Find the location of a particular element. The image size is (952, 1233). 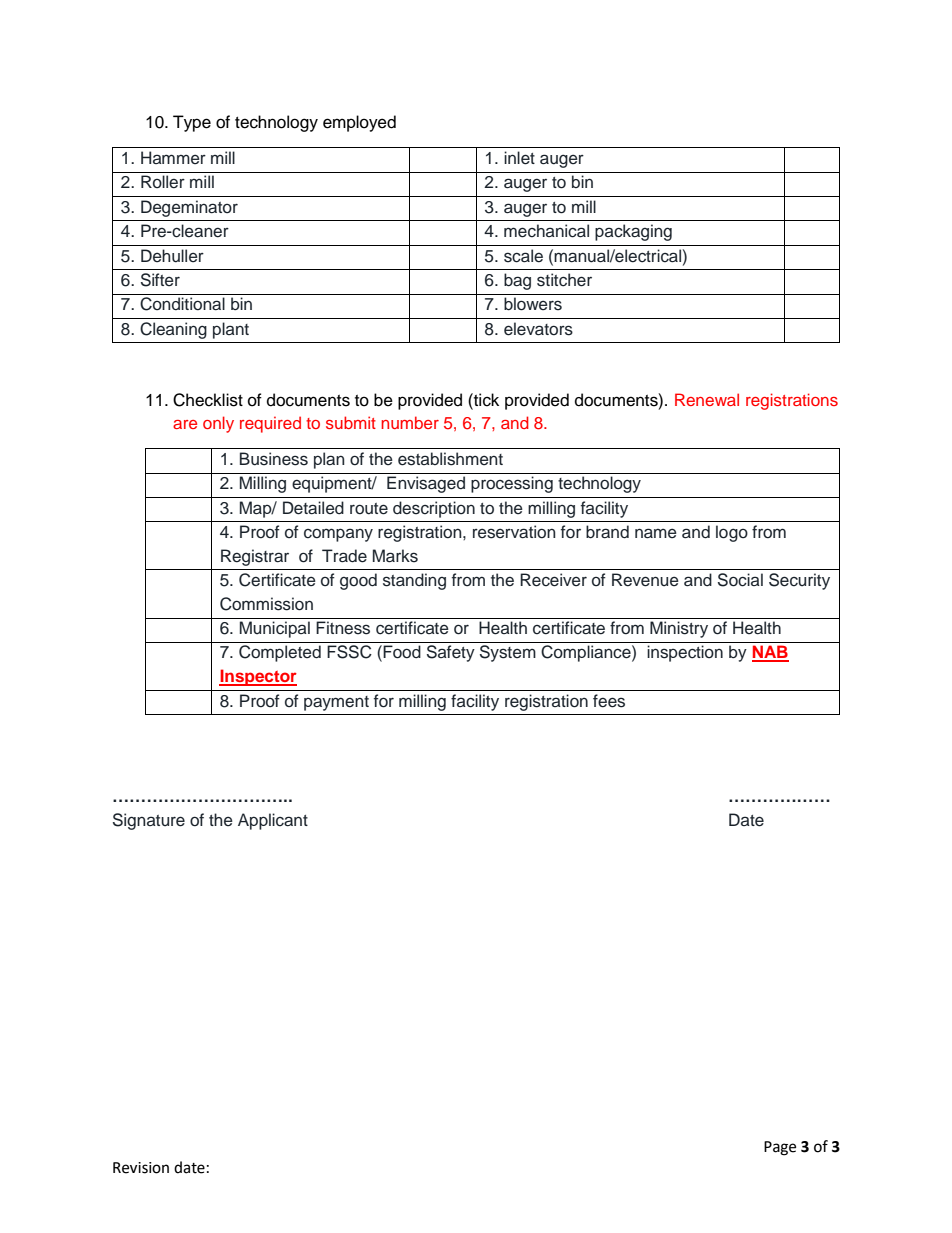

Revision is located at coordinates (141, 1168).
